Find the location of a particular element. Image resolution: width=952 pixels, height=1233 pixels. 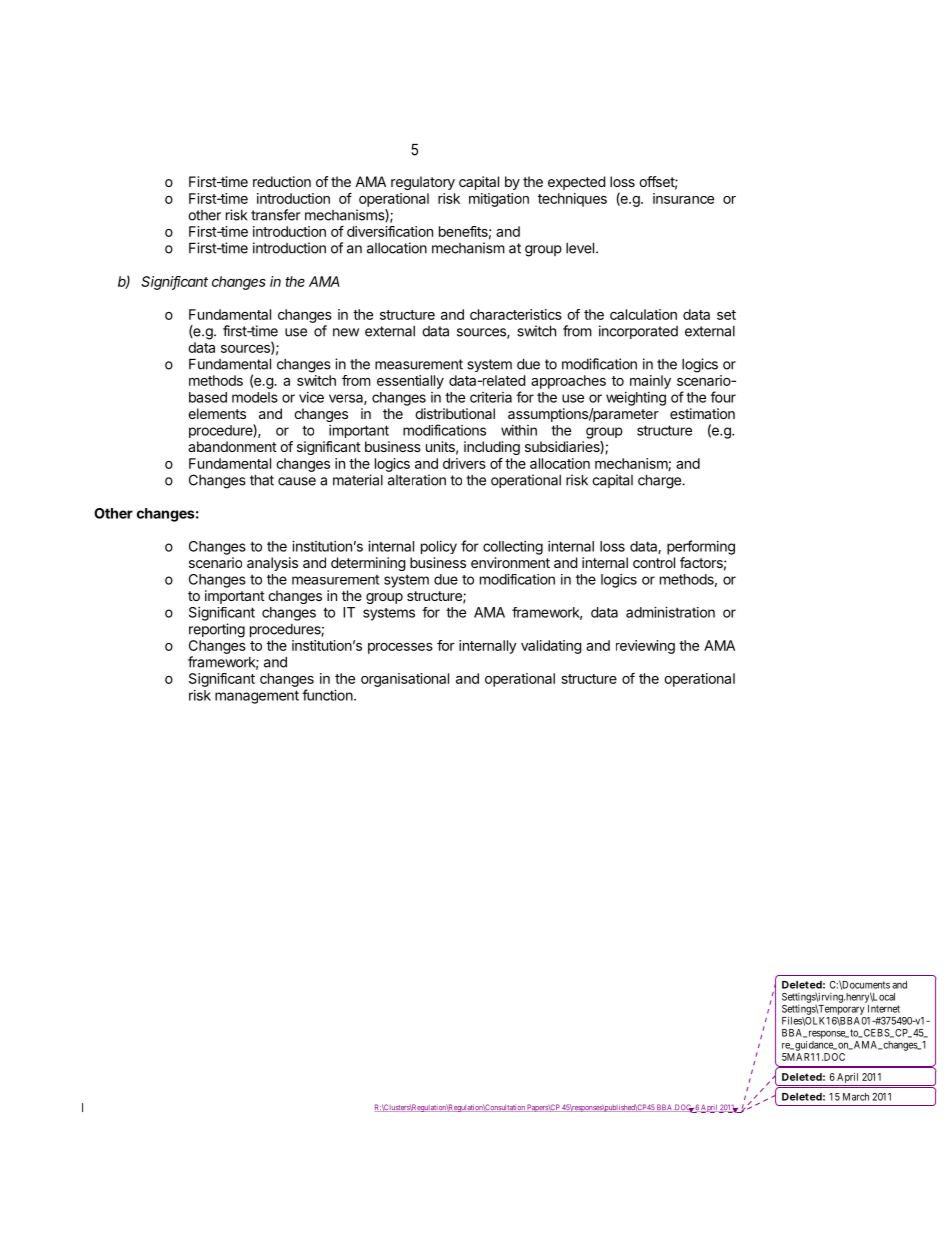

Internet is located at coordinates (884, 1009).
